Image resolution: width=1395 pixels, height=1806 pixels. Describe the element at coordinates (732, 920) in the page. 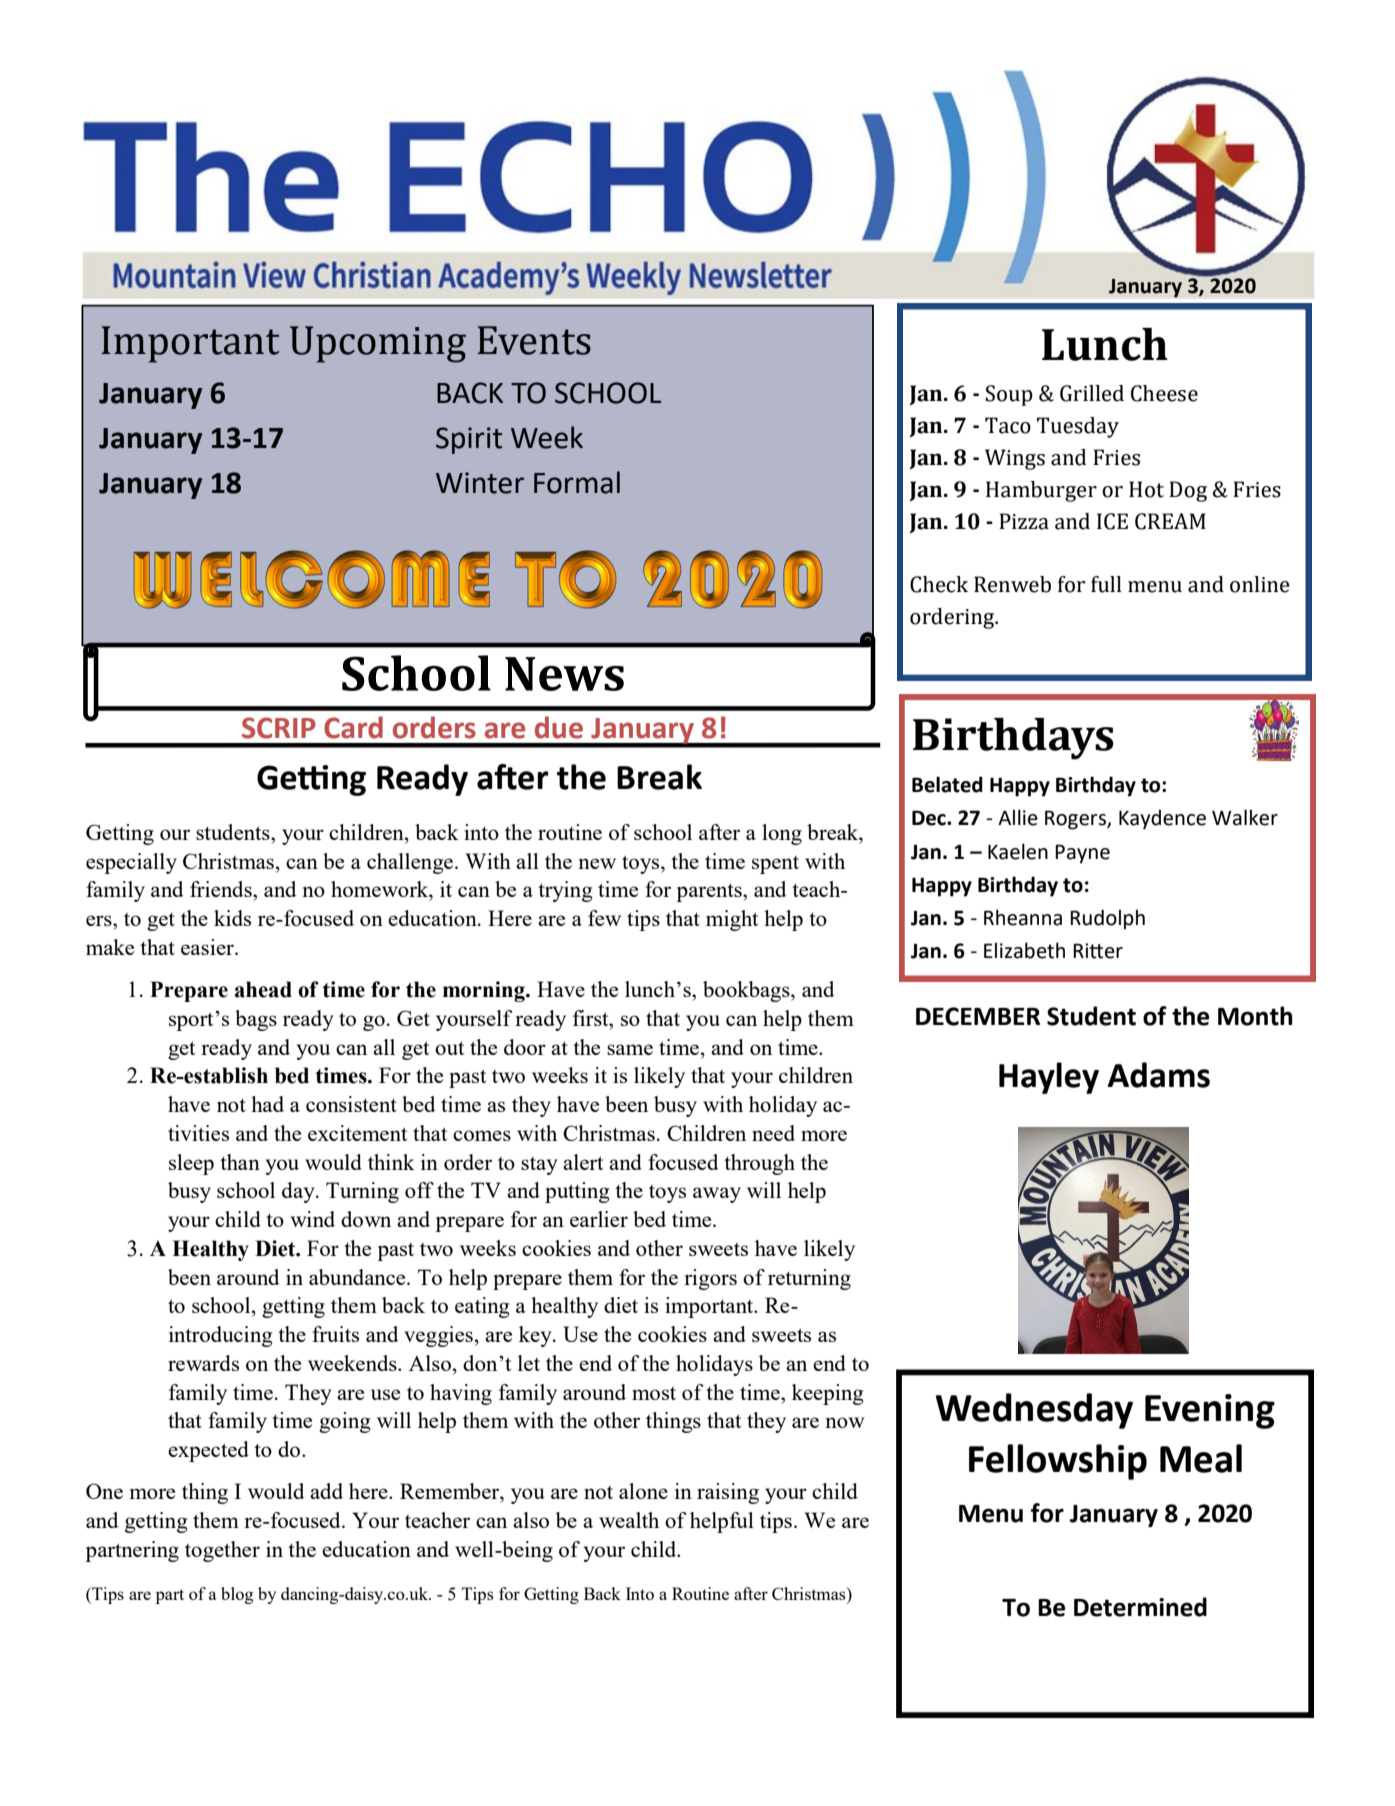

I see `might` at that location.
